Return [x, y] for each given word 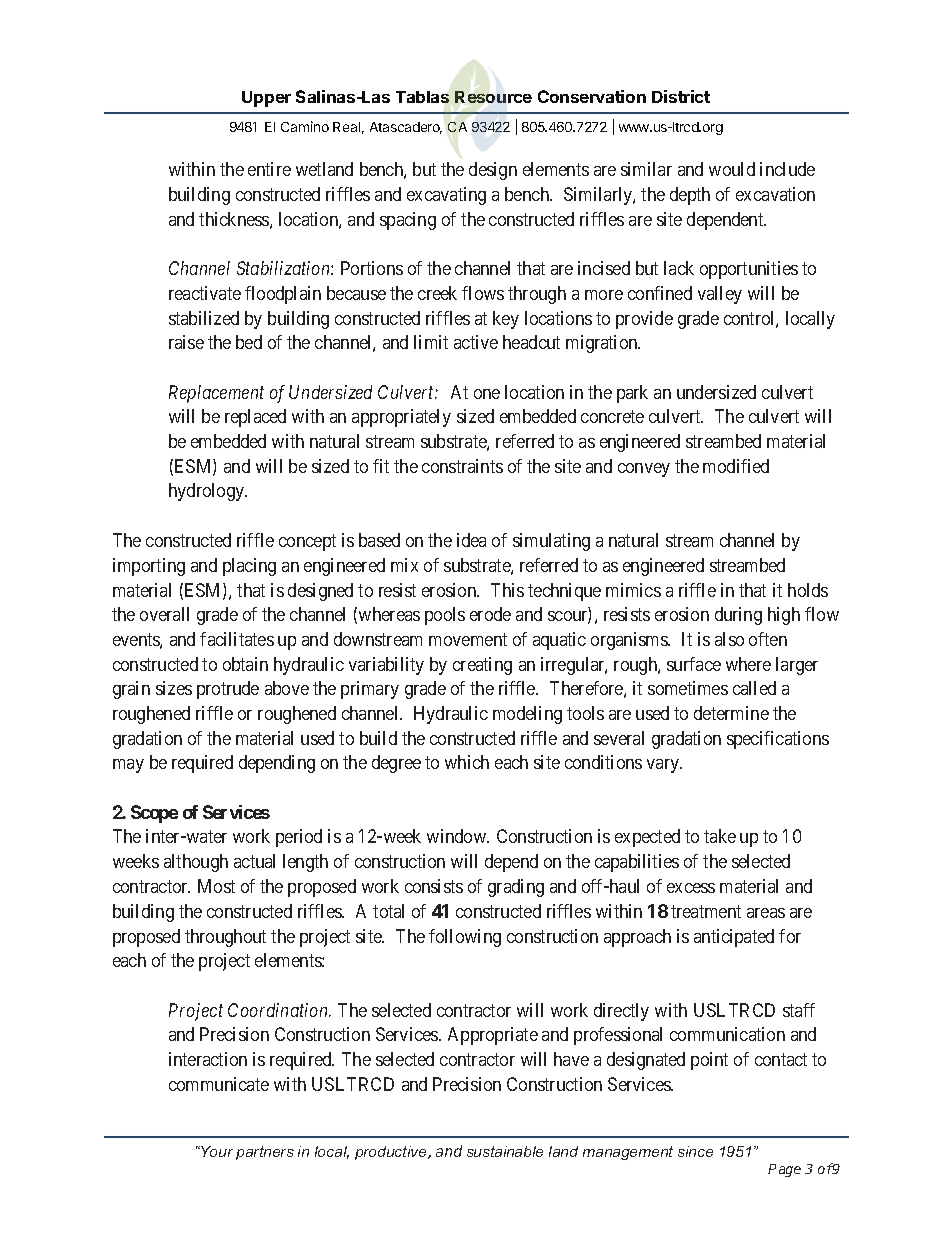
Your [216, 1151]
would [732, 169]
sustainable [505, 1151]
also [729, 639]
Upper [266, 99]
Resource [493, 97]
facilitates [237, 639]
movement [468, 639]
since [695, 1151]
